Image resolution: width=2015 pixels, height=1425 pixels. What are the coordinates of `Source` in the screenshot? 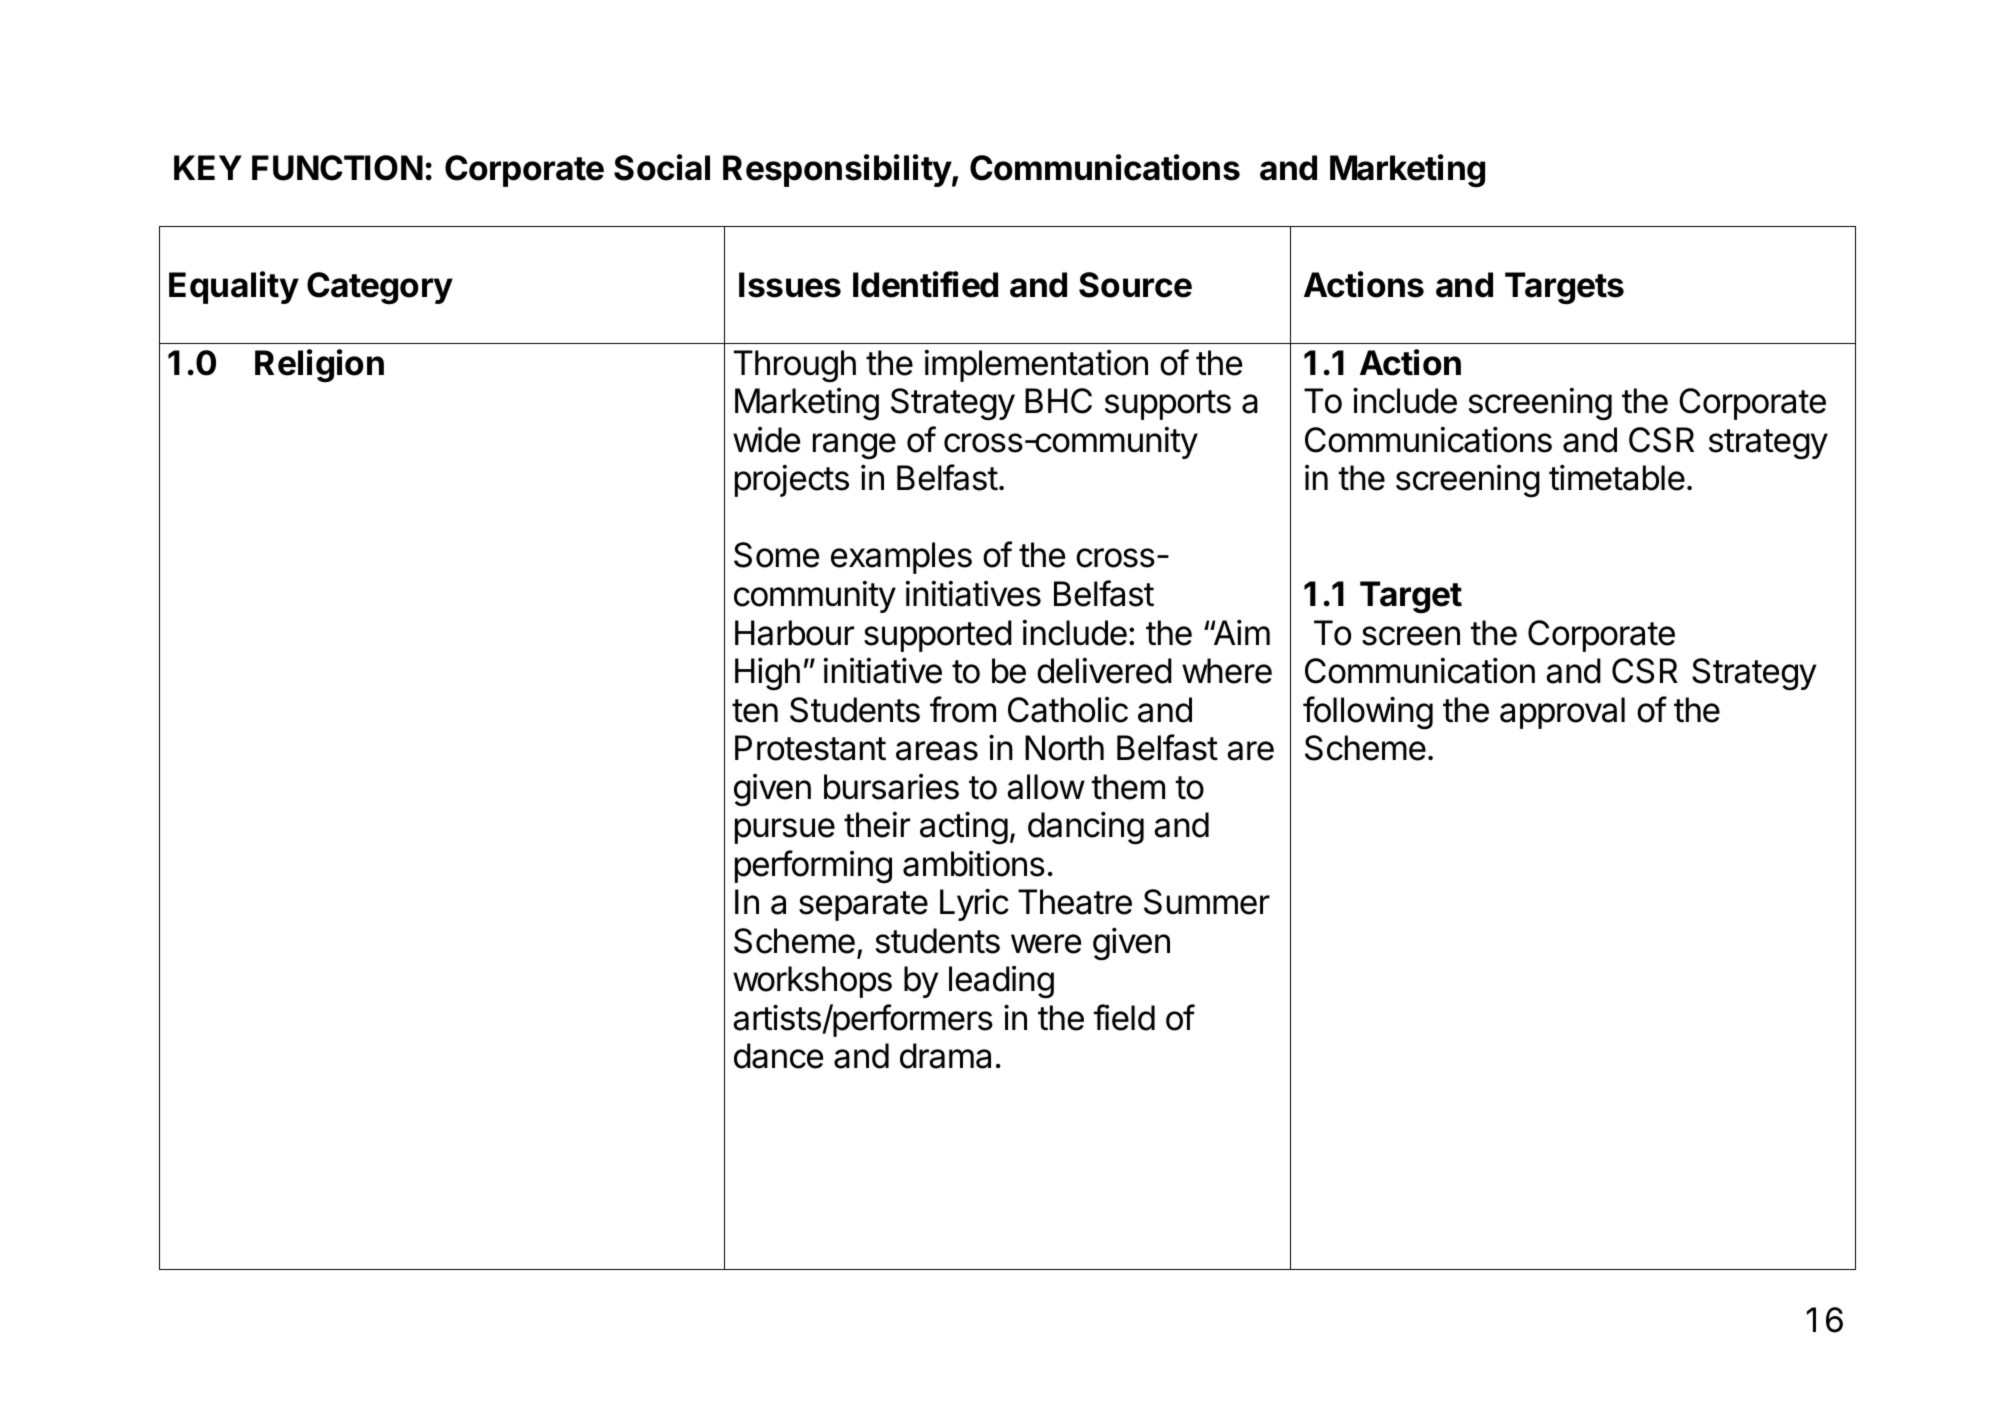 It's located at (1135, 285).
